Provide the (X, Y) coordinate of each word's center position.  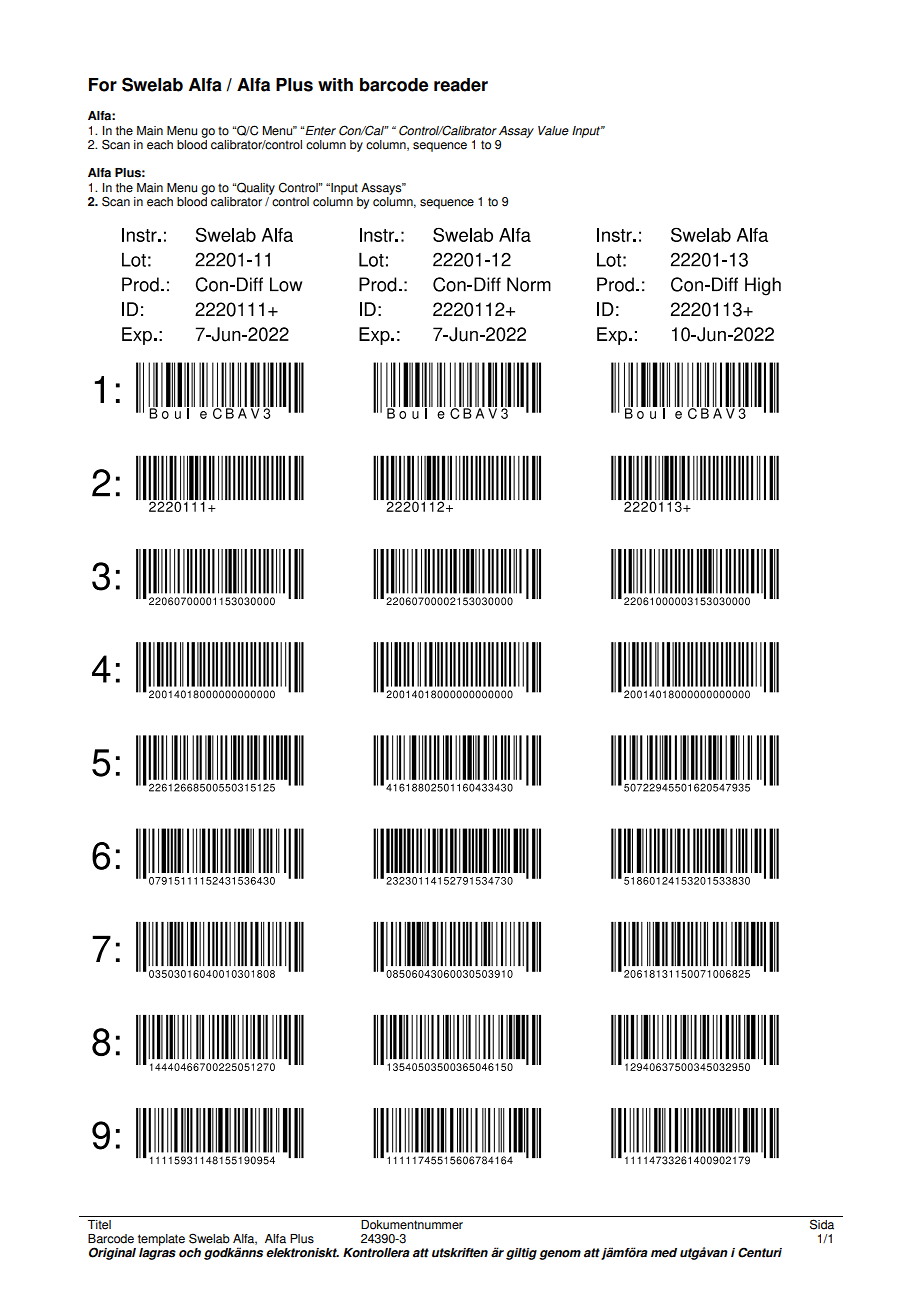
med (664, 1253)
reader (461, 85)
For (103, 85)
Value (553, 131)
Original (112, 1253)
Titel (99, 1225)
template (161, 1240)
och (190, 1253)
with (335, 85)
